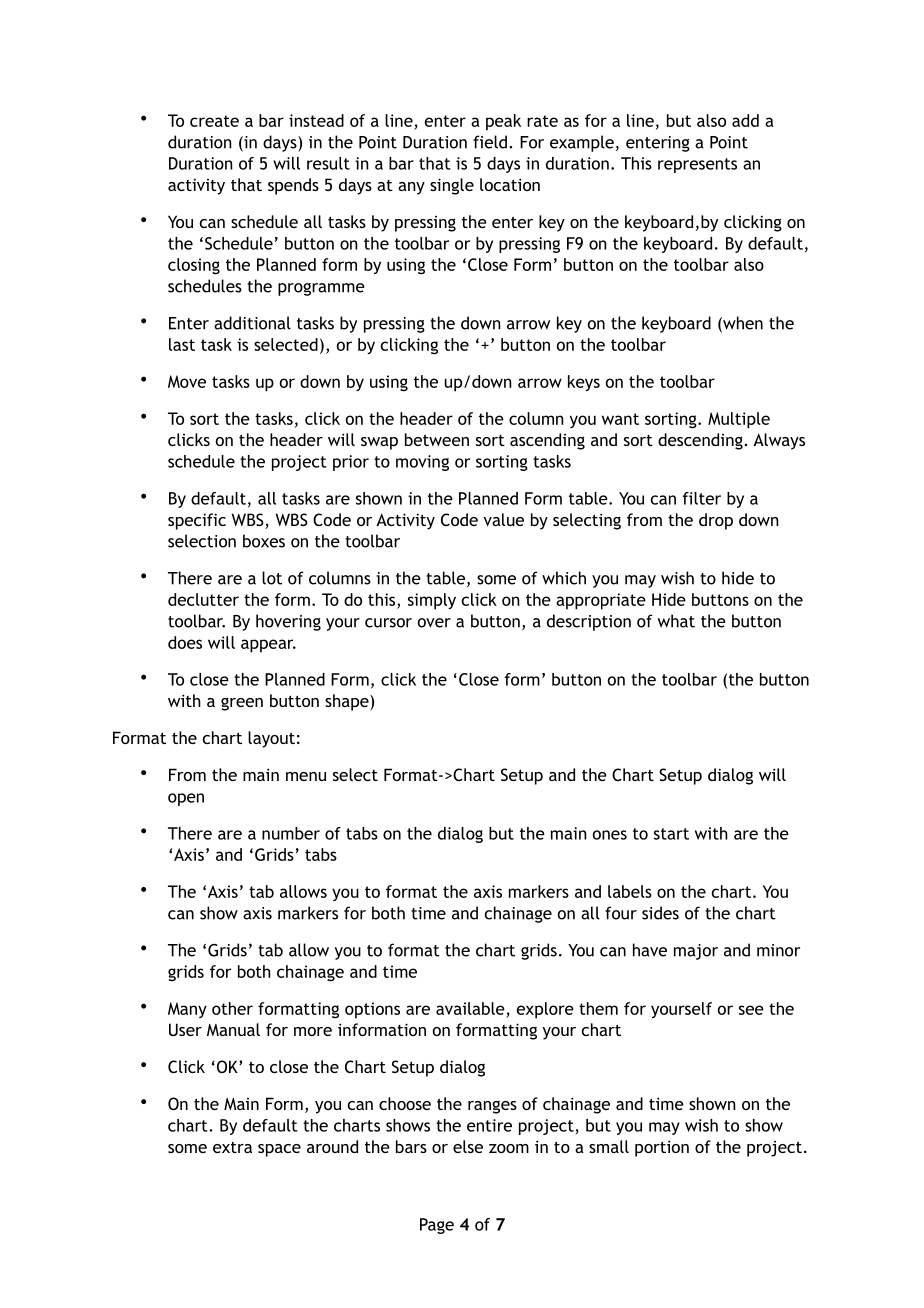 Image resolution: width=924 pixels, height=1308 pixels. What do you see at coordinates (279, 1150) in the document?
I see `space` at bounding box center [279, 1150].
